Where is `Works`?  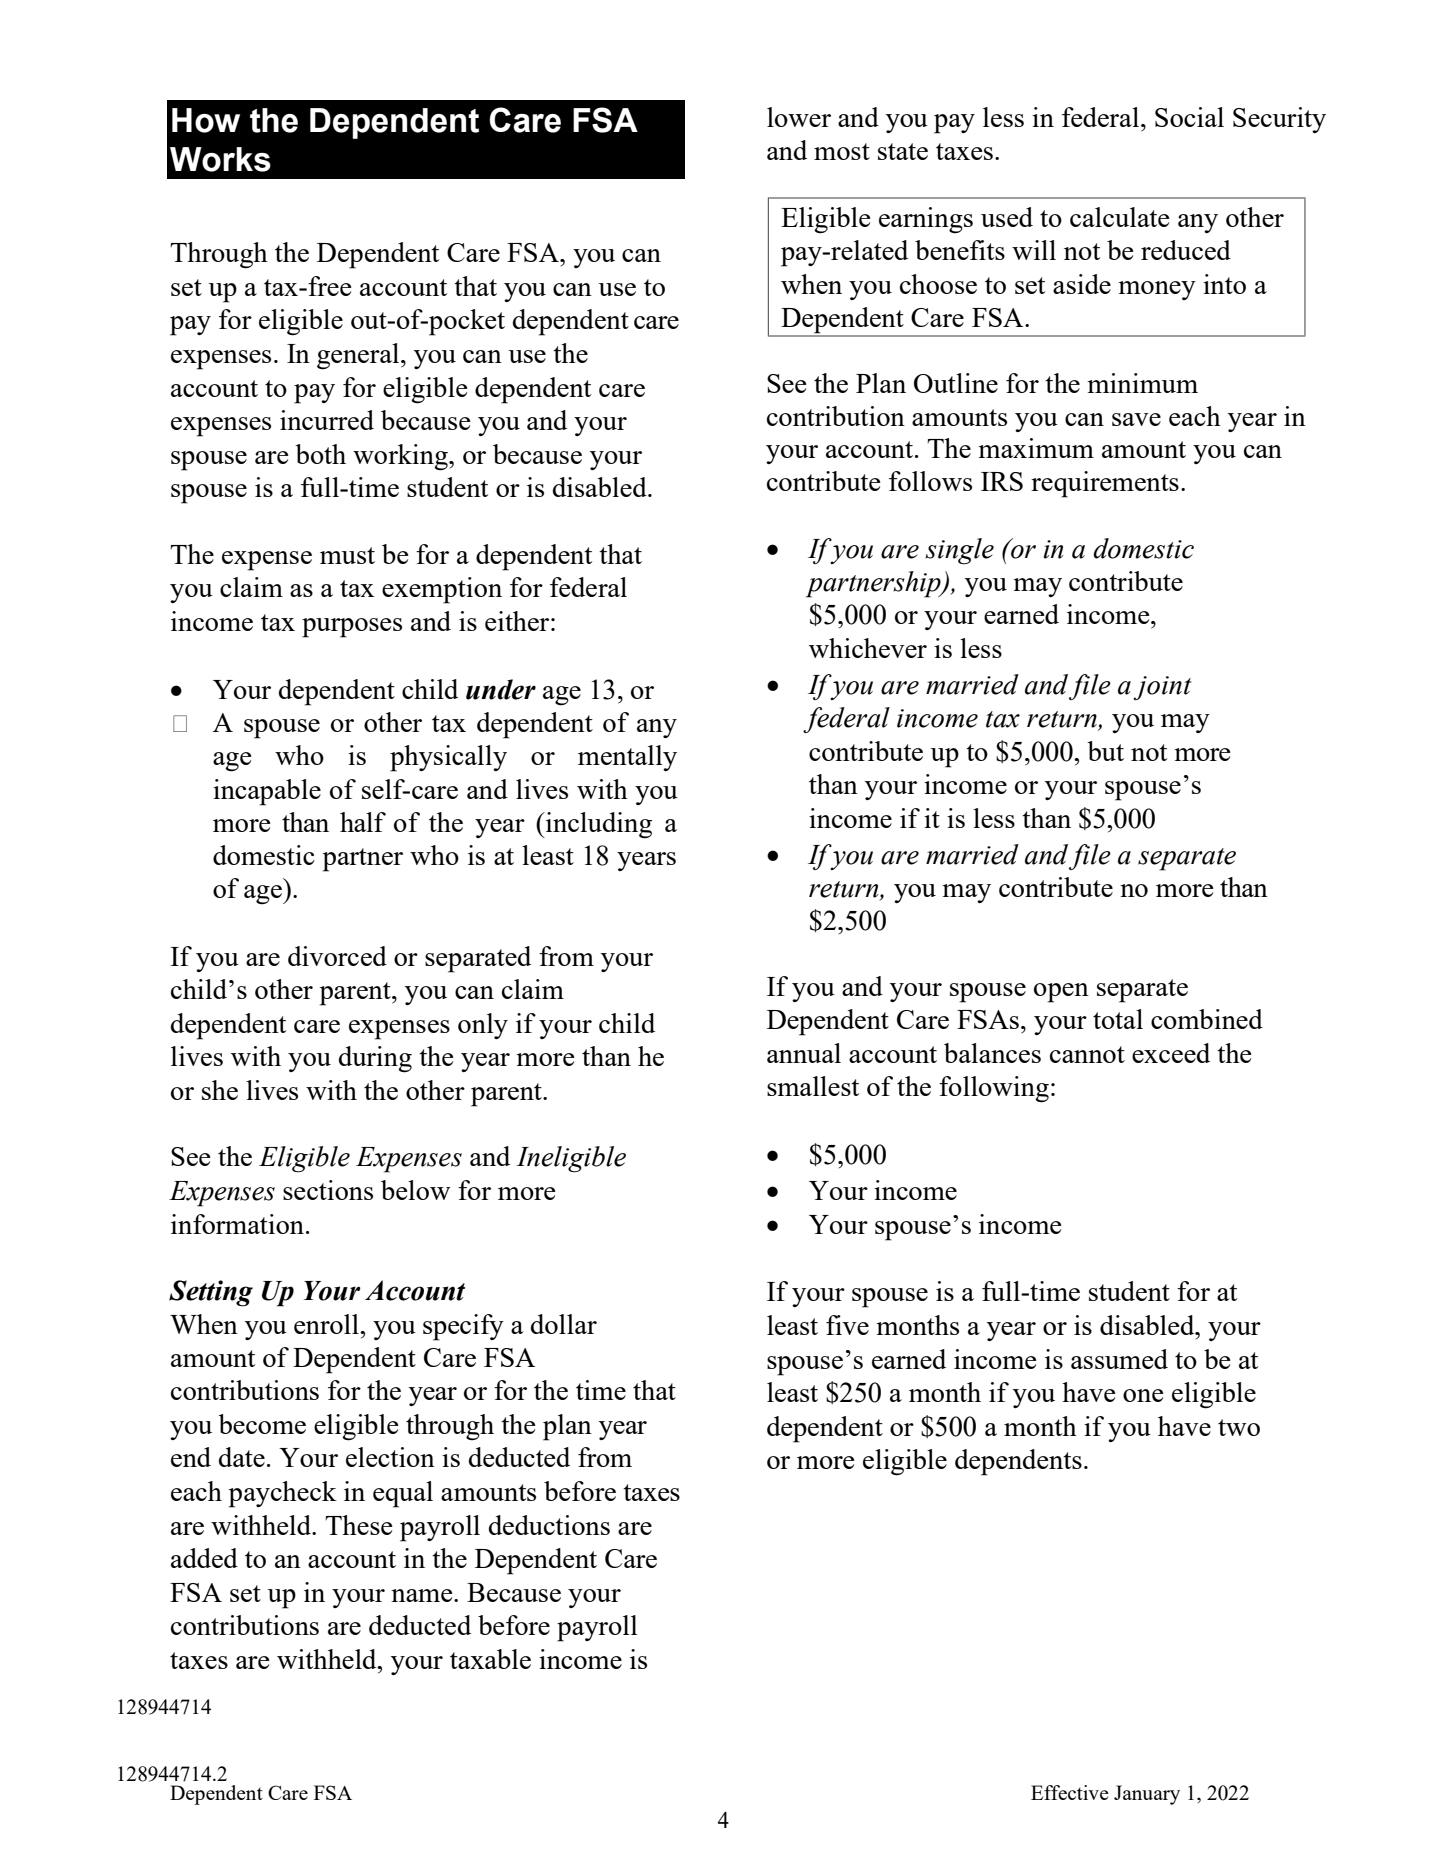
Works is located at coordinates (220, 159).
